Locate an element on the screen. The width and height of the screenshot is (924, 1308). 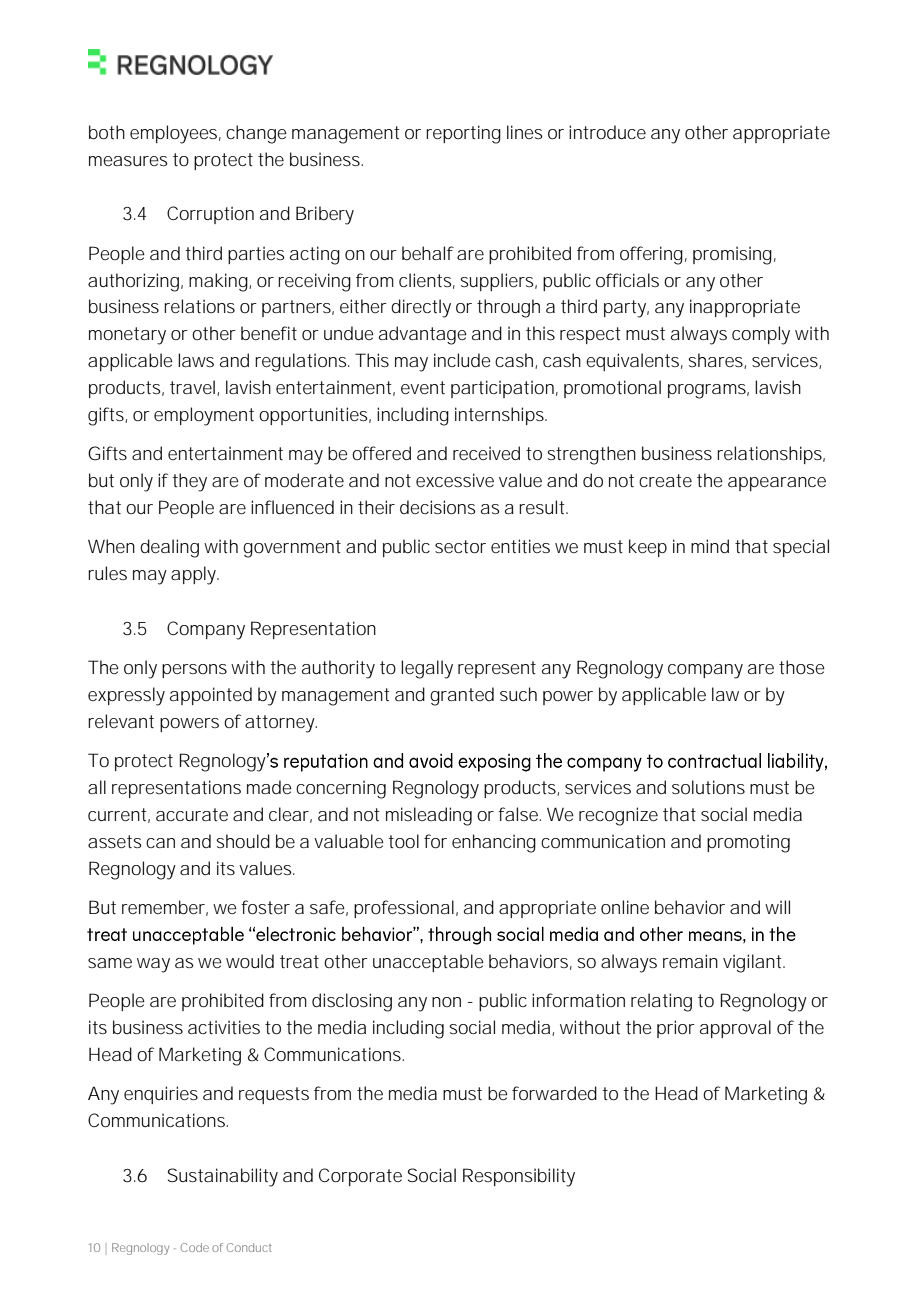
promising is located at coordinates (732, 255).
